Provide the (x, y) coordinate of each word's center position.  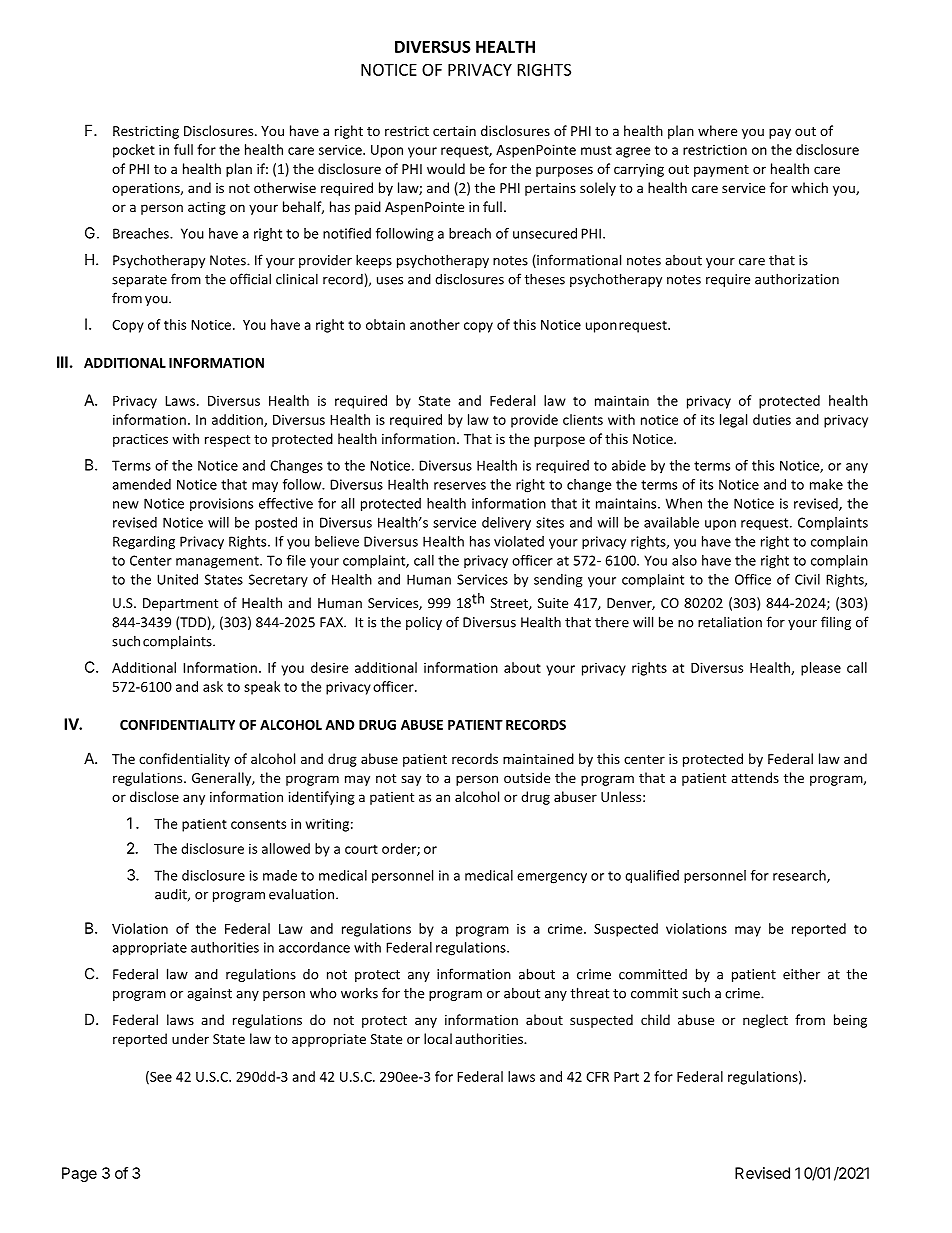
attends (755, 777)
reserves (460, 486)
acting (207, 208)
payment (721, 171)
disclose (154, 796)
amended (141, 484)
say (411, 780)
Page (79, 1174)
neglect (765, 1021)
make (826, 484)
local (438, 1038)
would (446, 168)
